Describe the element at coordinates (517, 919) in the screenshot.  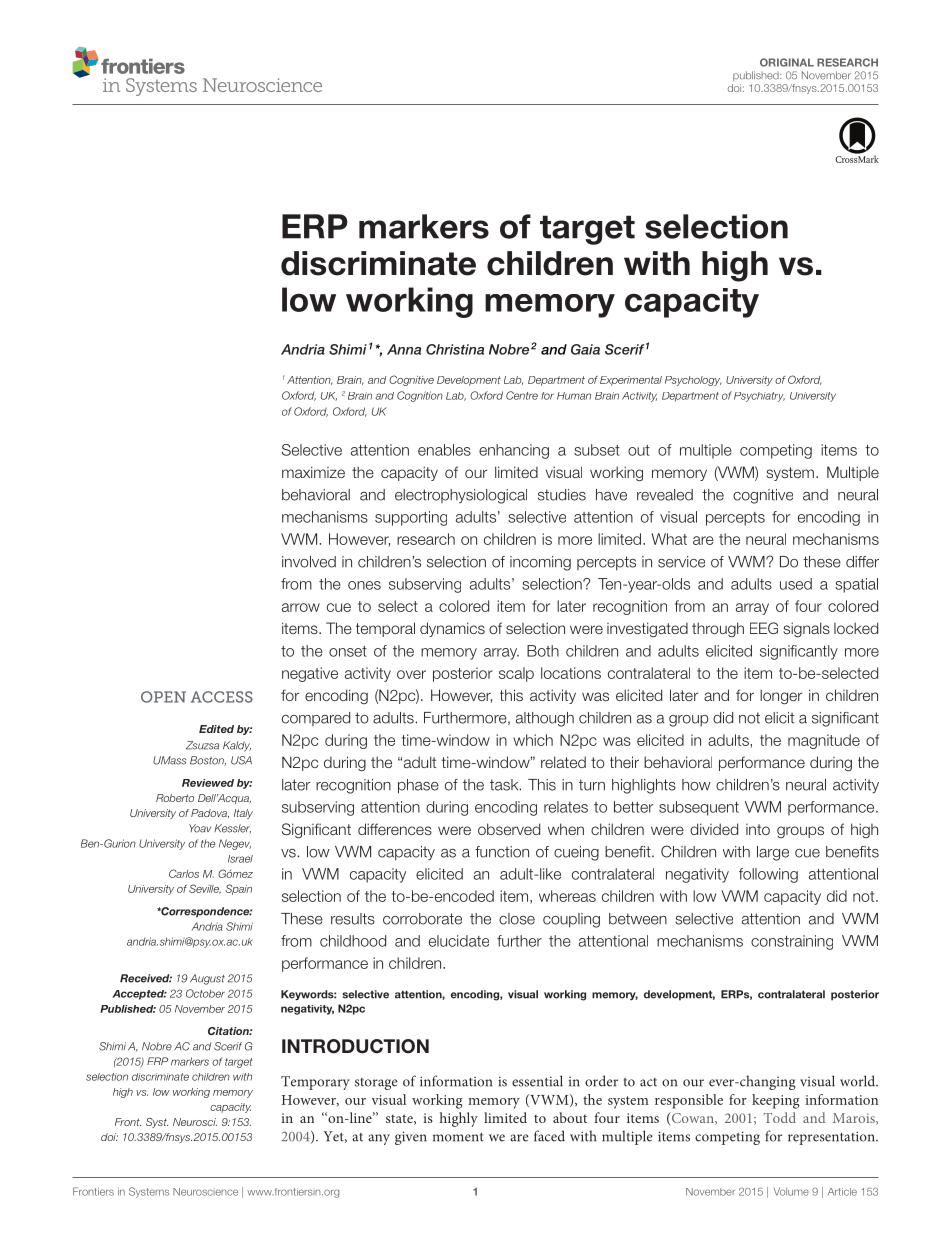
I see `close` at that location.
